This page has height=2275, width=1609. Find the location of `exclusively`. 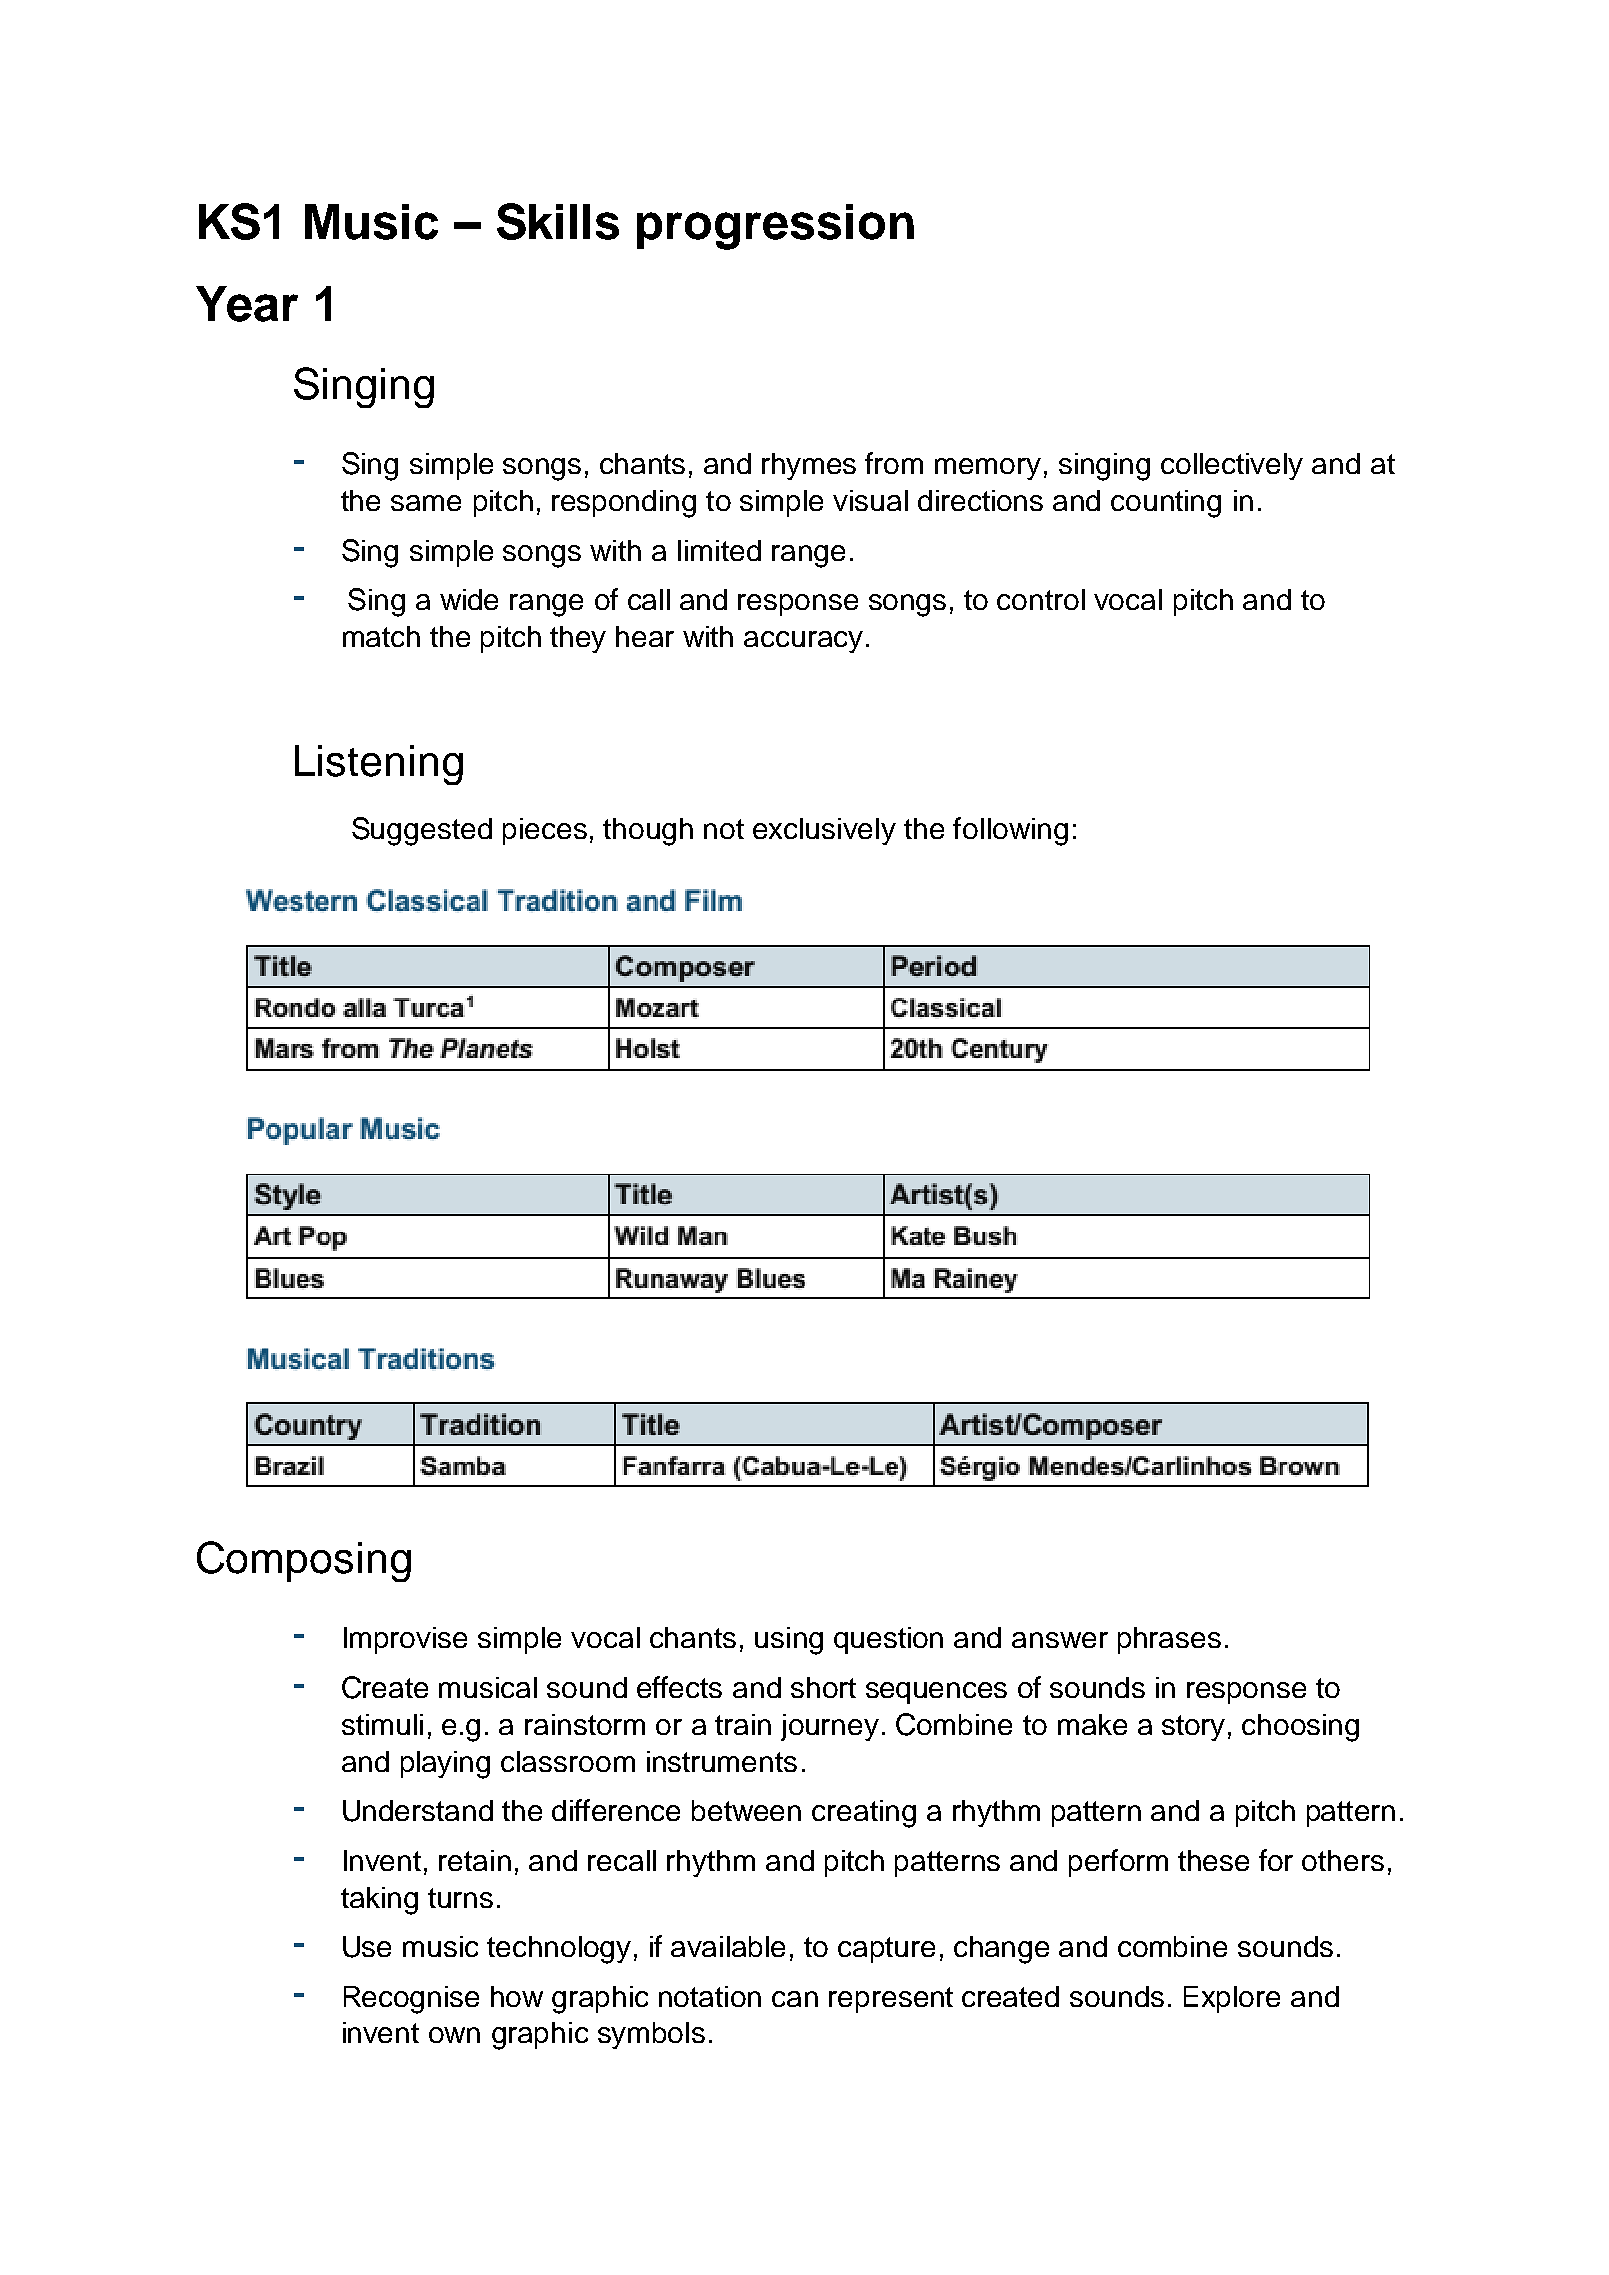

exclusively is located at coordinates (824, 831).
